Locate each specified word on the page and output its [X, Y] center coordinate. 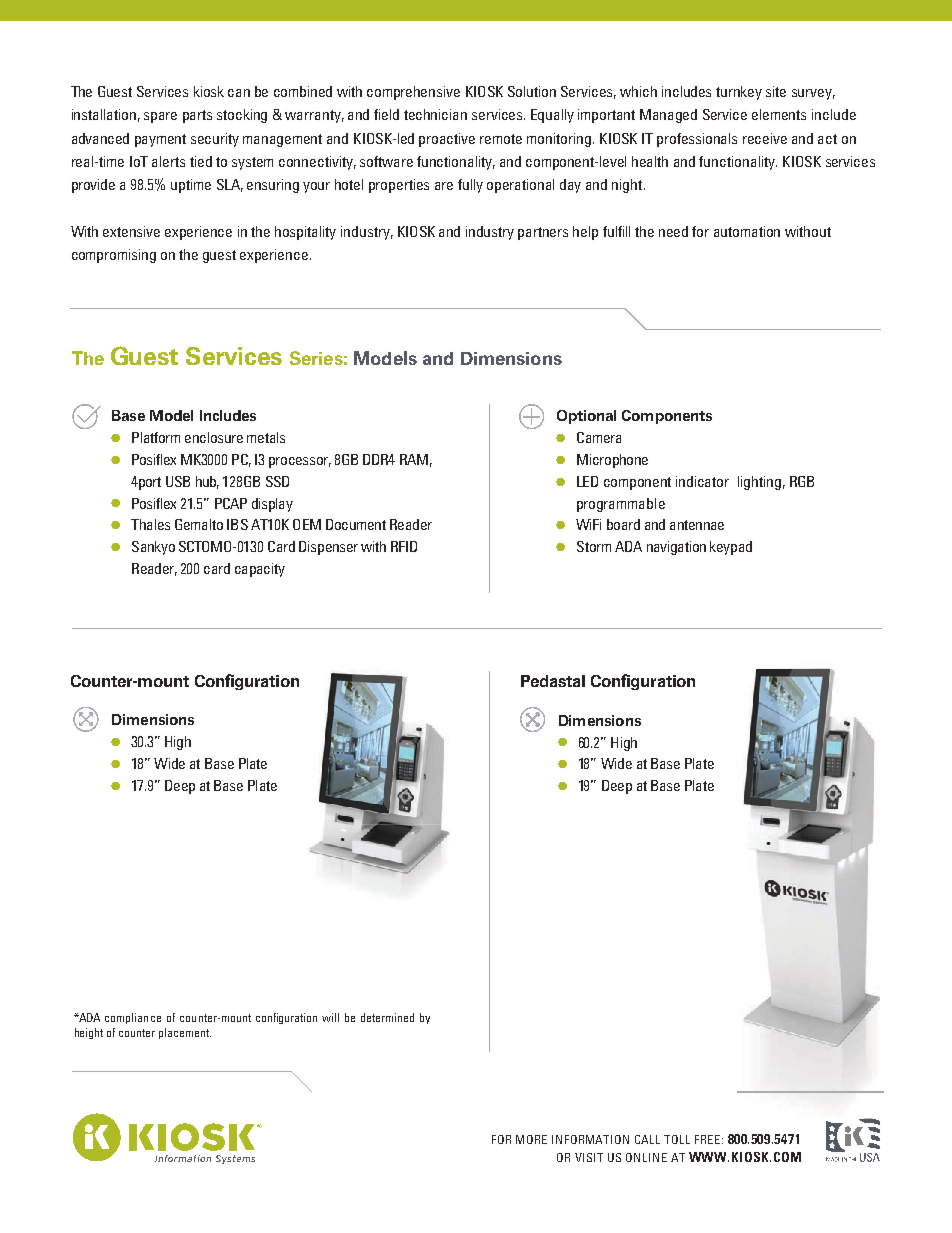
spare [160, 117]
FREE [709, 1139]
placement [185, 1033]
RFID [404, 546]
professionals [697, 140]
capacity [260, 570]
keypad [731, 548]
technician [435, 114]
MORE [531, 1139]
